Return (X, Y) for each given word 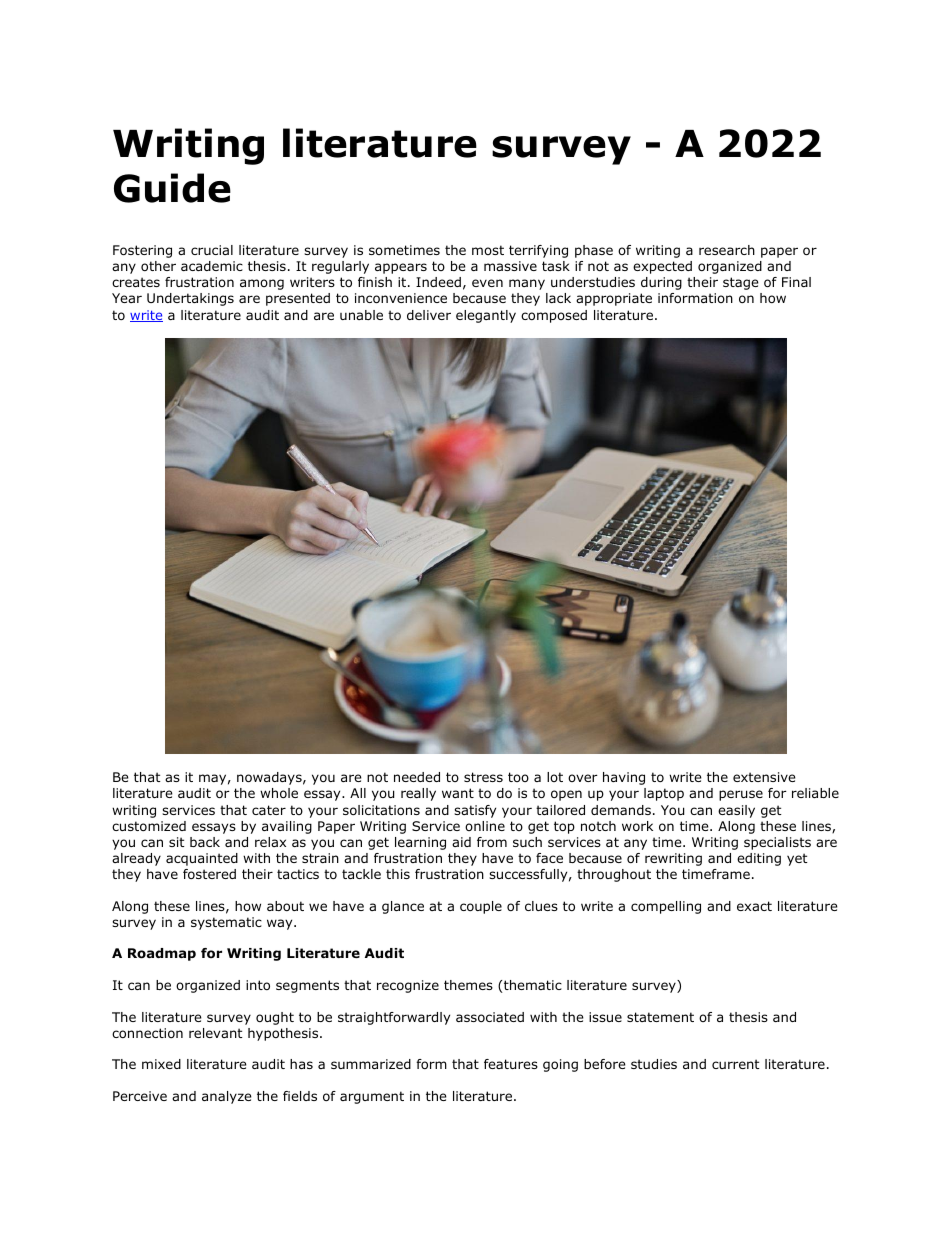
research (727, 250)
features (511, 1064)
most (488, 250)
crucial (212, 250)
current (736, 1064)
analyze (227, 1097)
